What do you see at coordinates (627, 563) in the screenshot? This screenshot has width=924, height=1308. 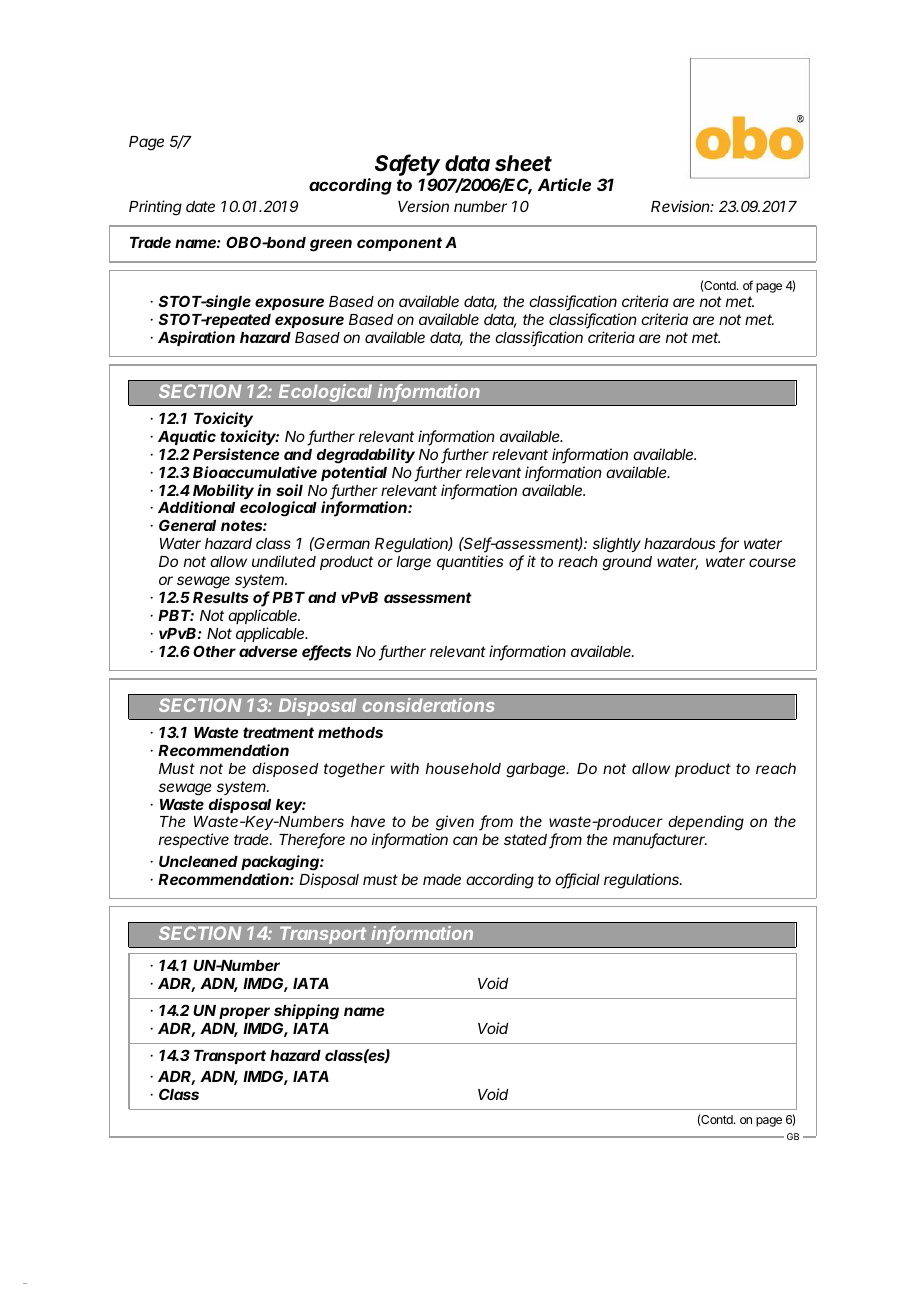 I see `ground` at bounding box center [627, 563].
